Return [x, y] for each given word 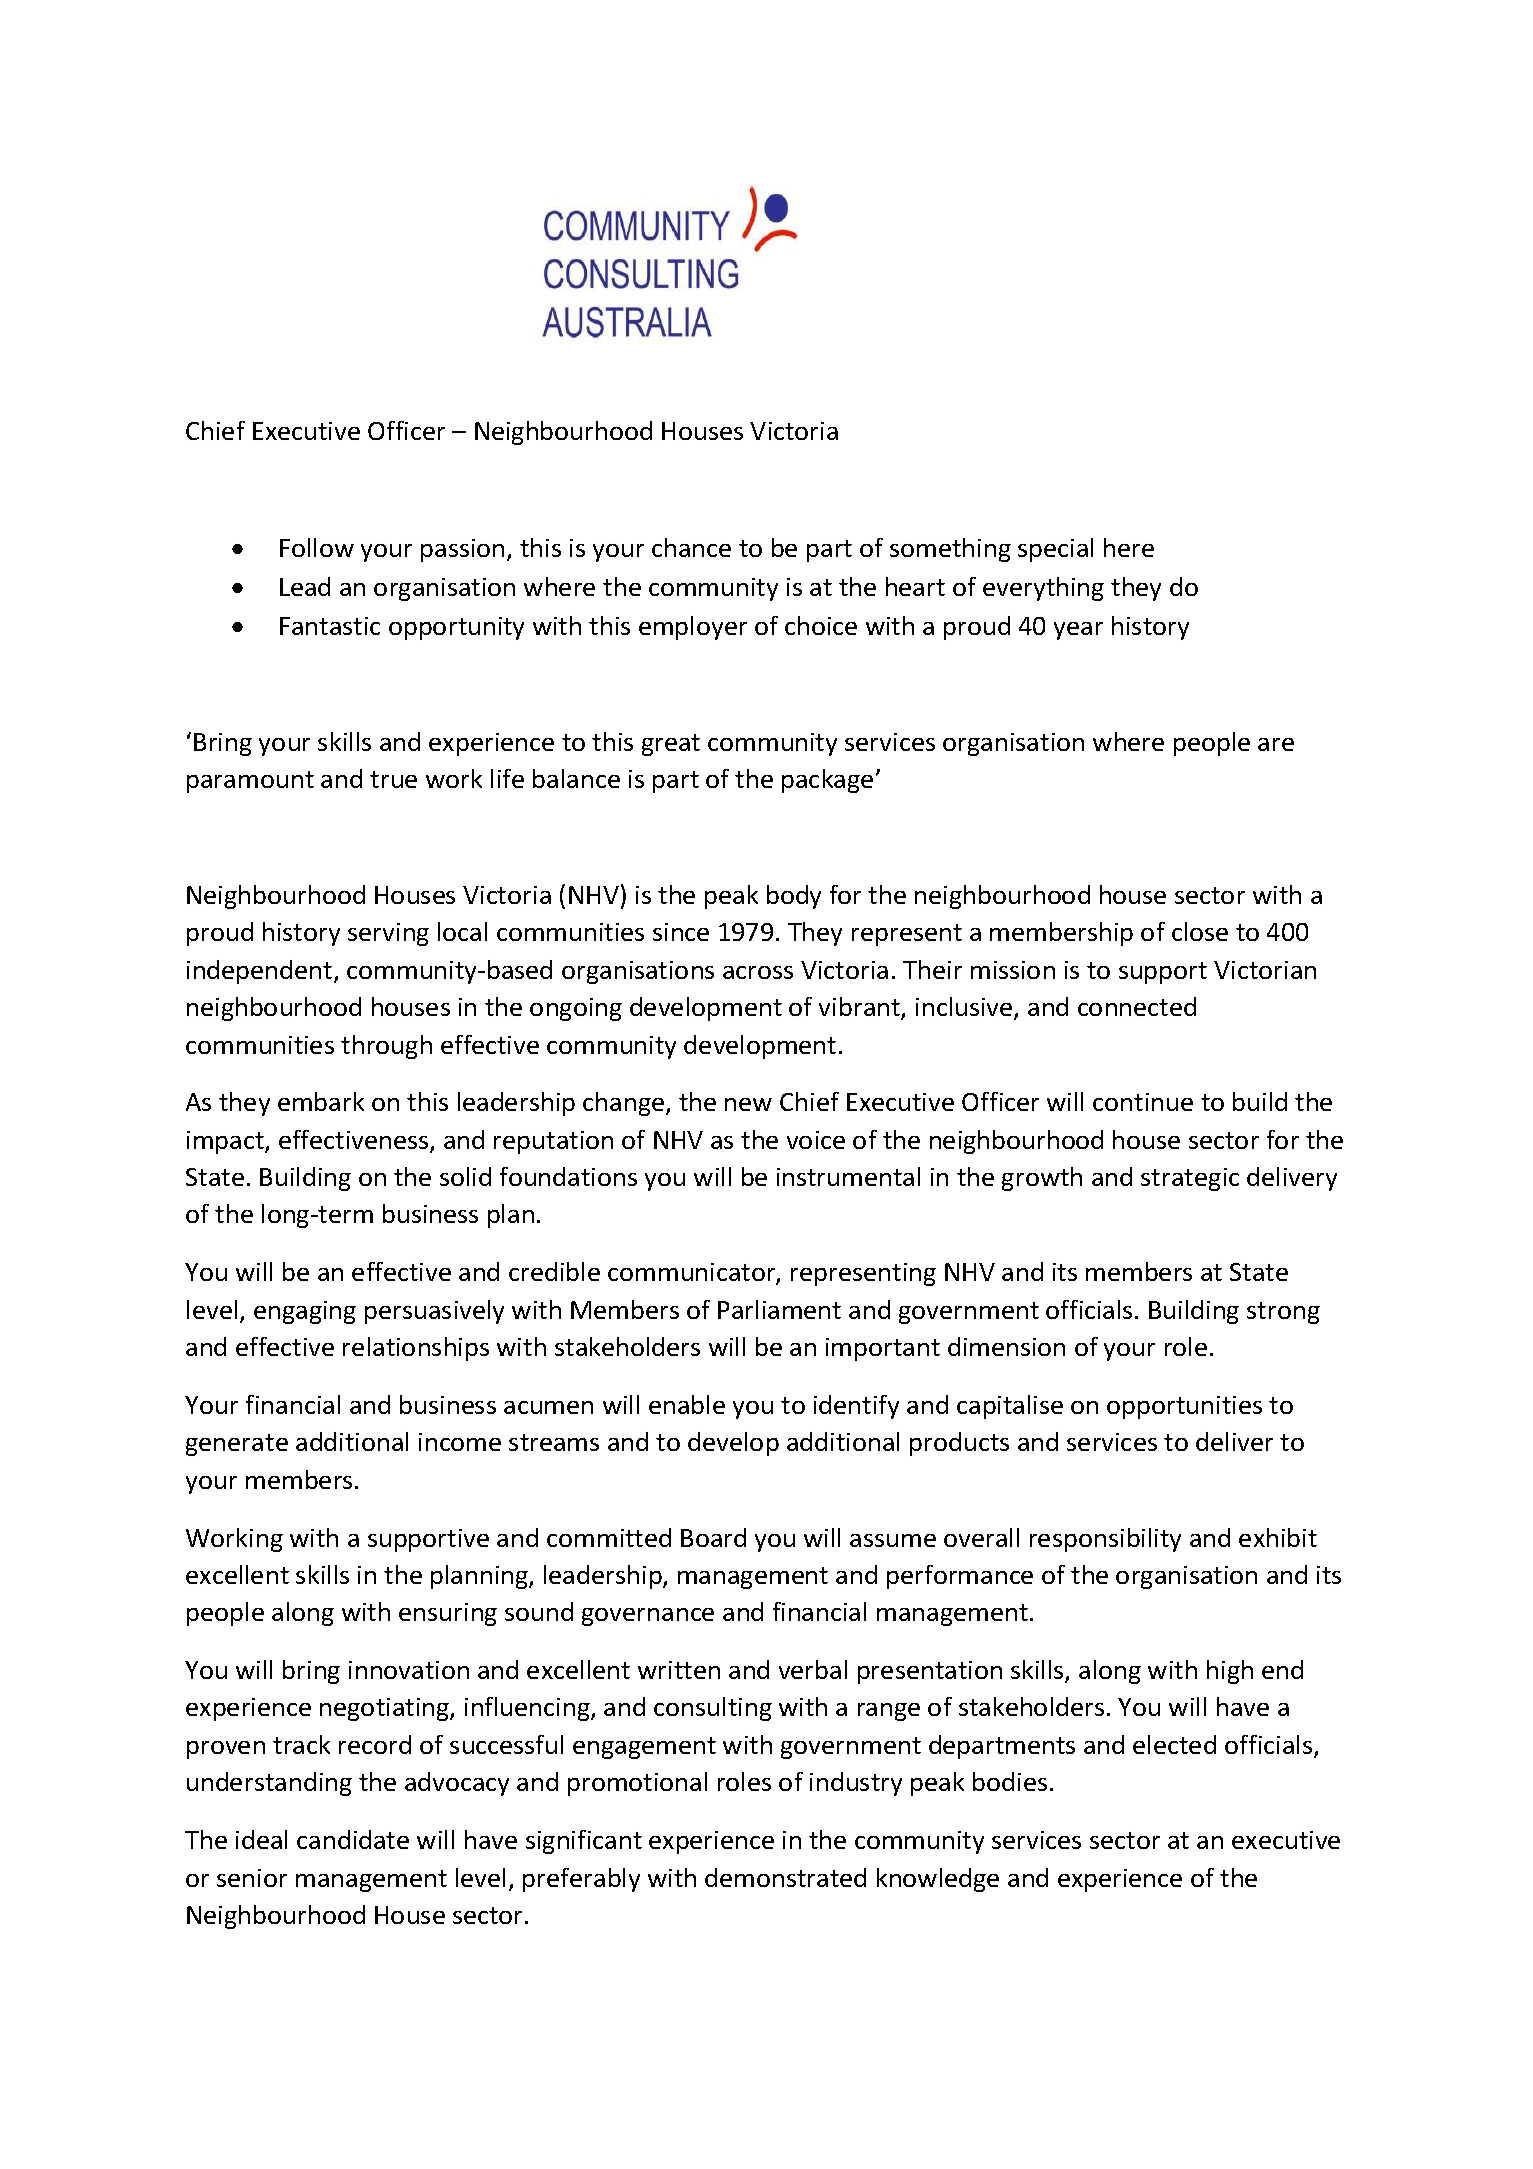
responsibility [1105, 1540]
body [794, 897]
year [1078, 631]
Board [713, 1537]
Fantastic [330, 626]
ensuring [448, 1614]
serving [388, 934]
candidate [353, 1839]
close [1200, 931]
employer [693, 628]
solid [465, 1176]
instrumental [848, 1176]
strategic [1190, 1179]
